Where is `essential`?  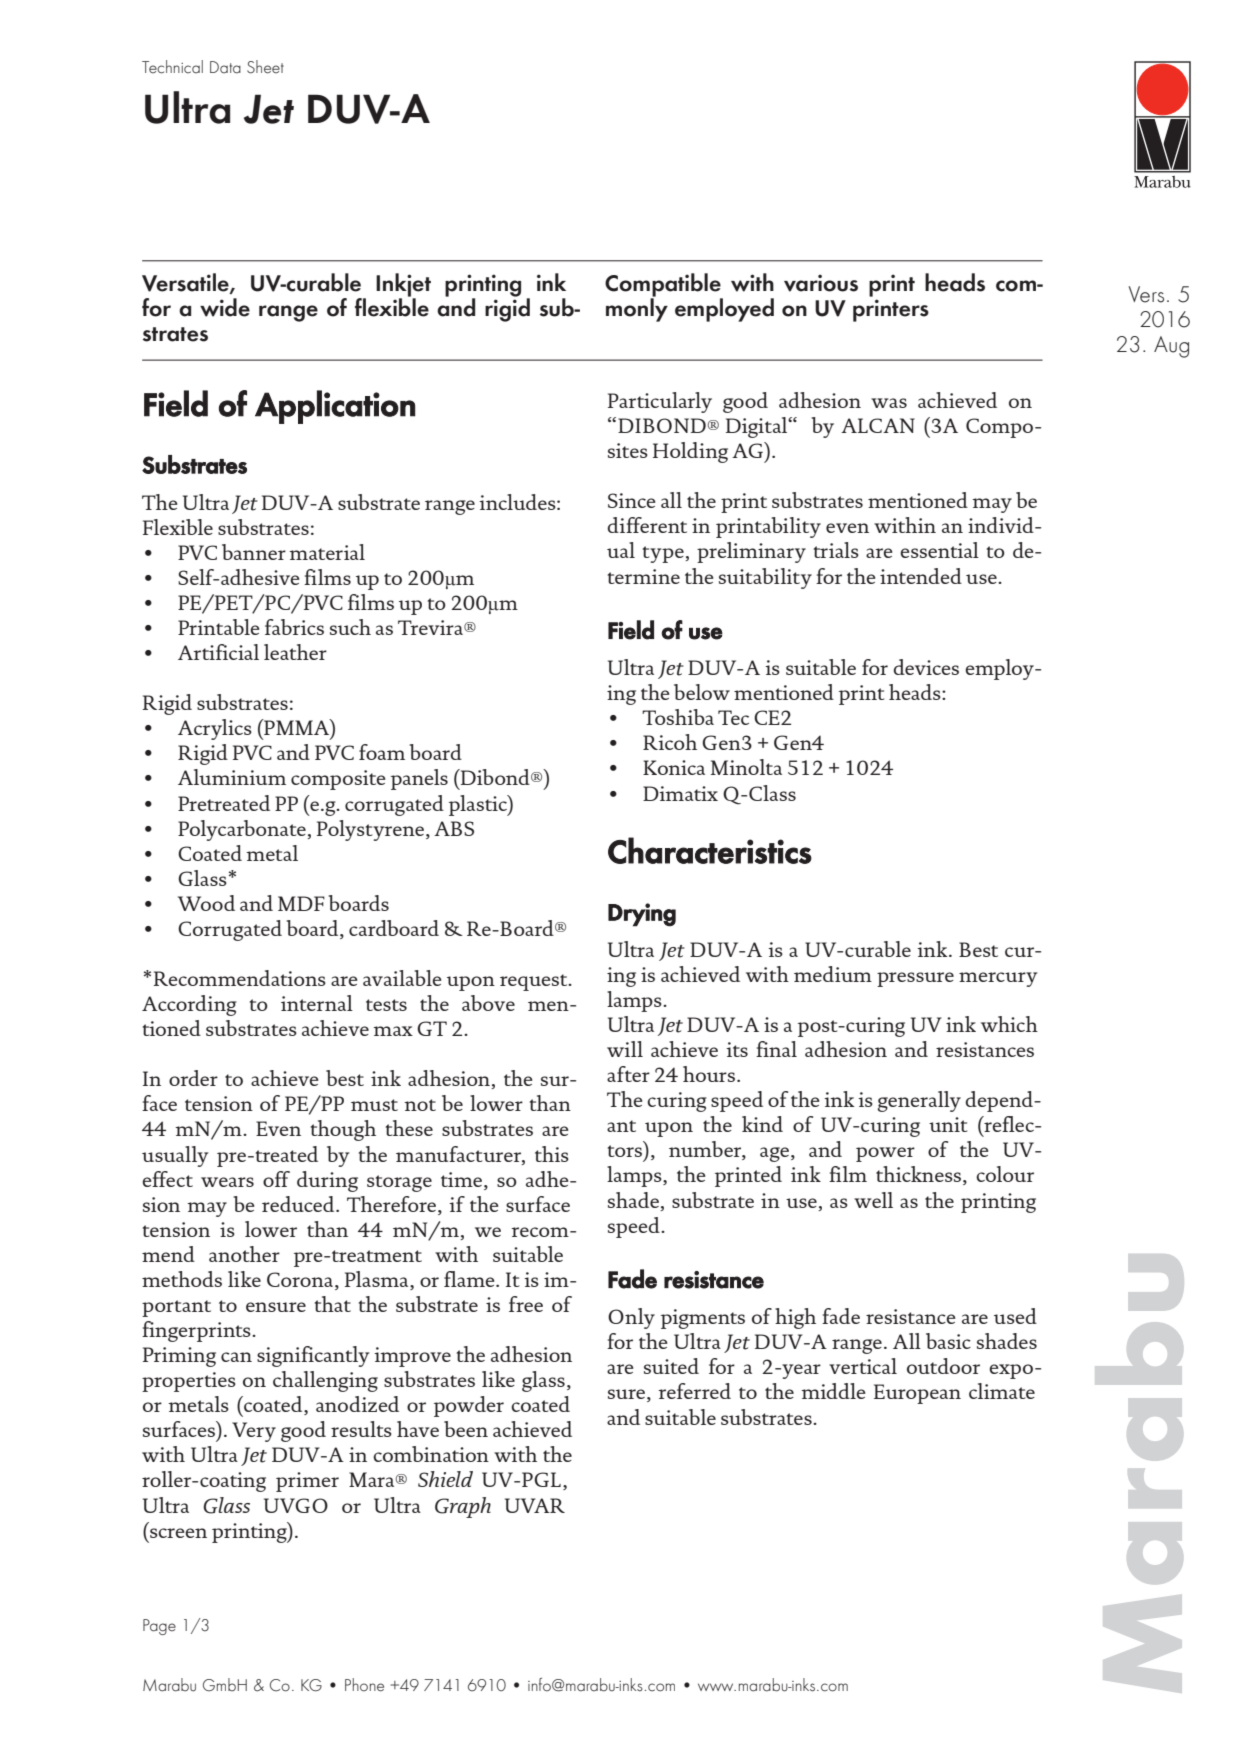 essential is located at coordinates (939, 550).
